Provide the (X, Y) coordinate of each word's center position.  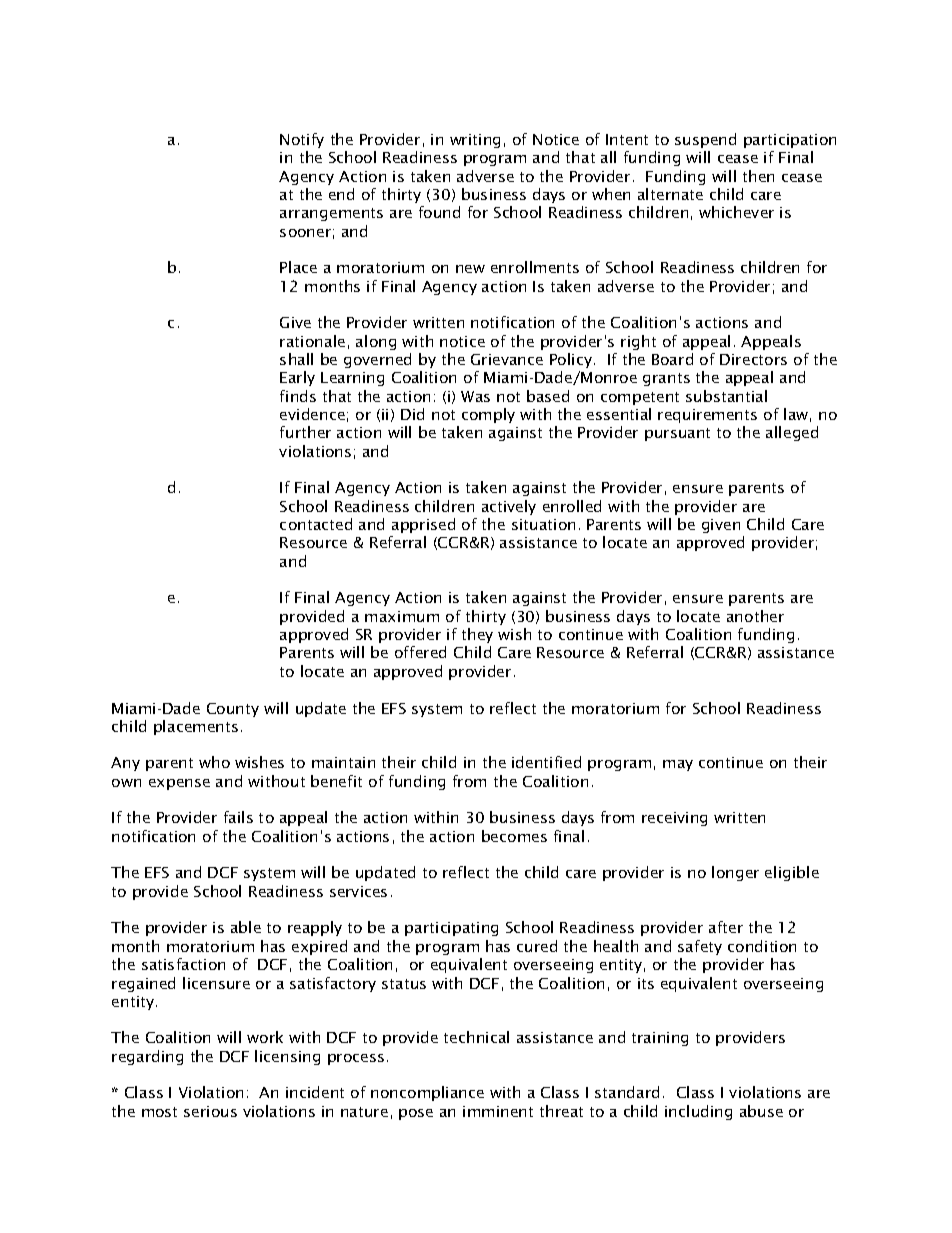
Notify (302, 140)
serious (210, 1111)
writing (475, 141)
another (755, 616)
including (698, 1112)
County (233, 710)
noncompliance (427, 1093)
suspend (705, 140)
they (477, 635)
